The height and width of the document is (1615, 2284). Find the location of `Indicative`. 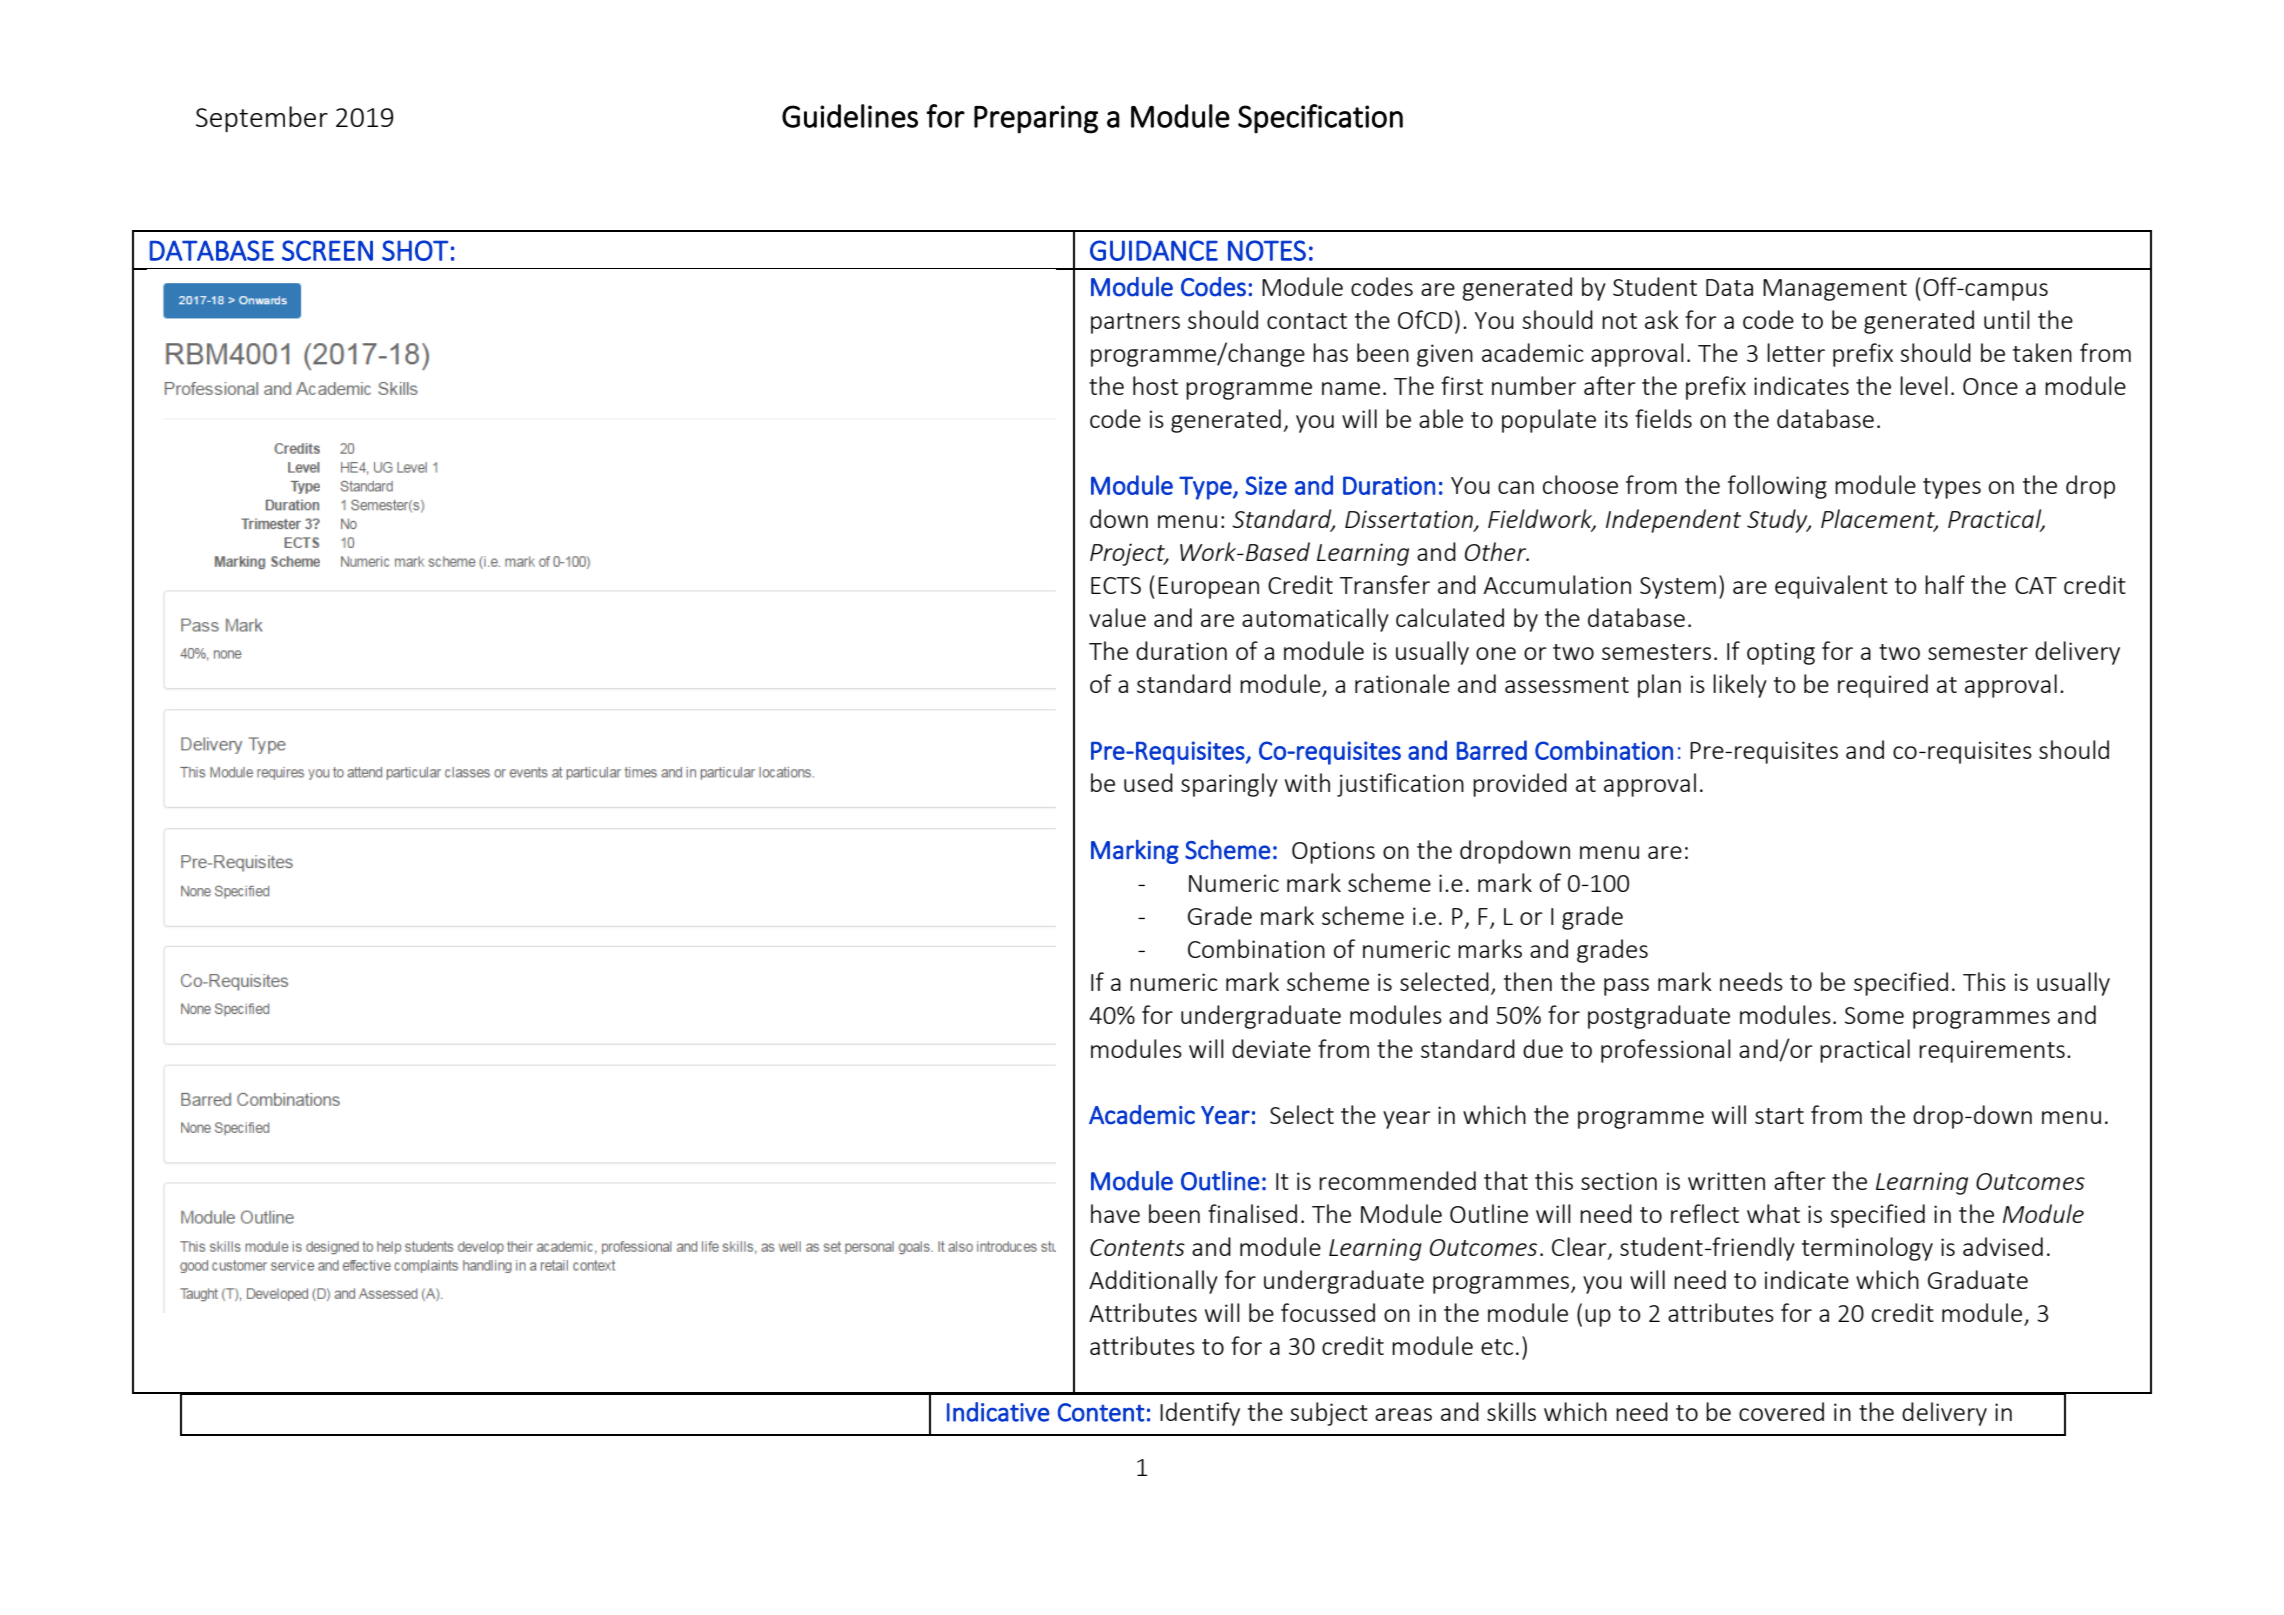

Indicative is located at coordinates (998, 1412).
